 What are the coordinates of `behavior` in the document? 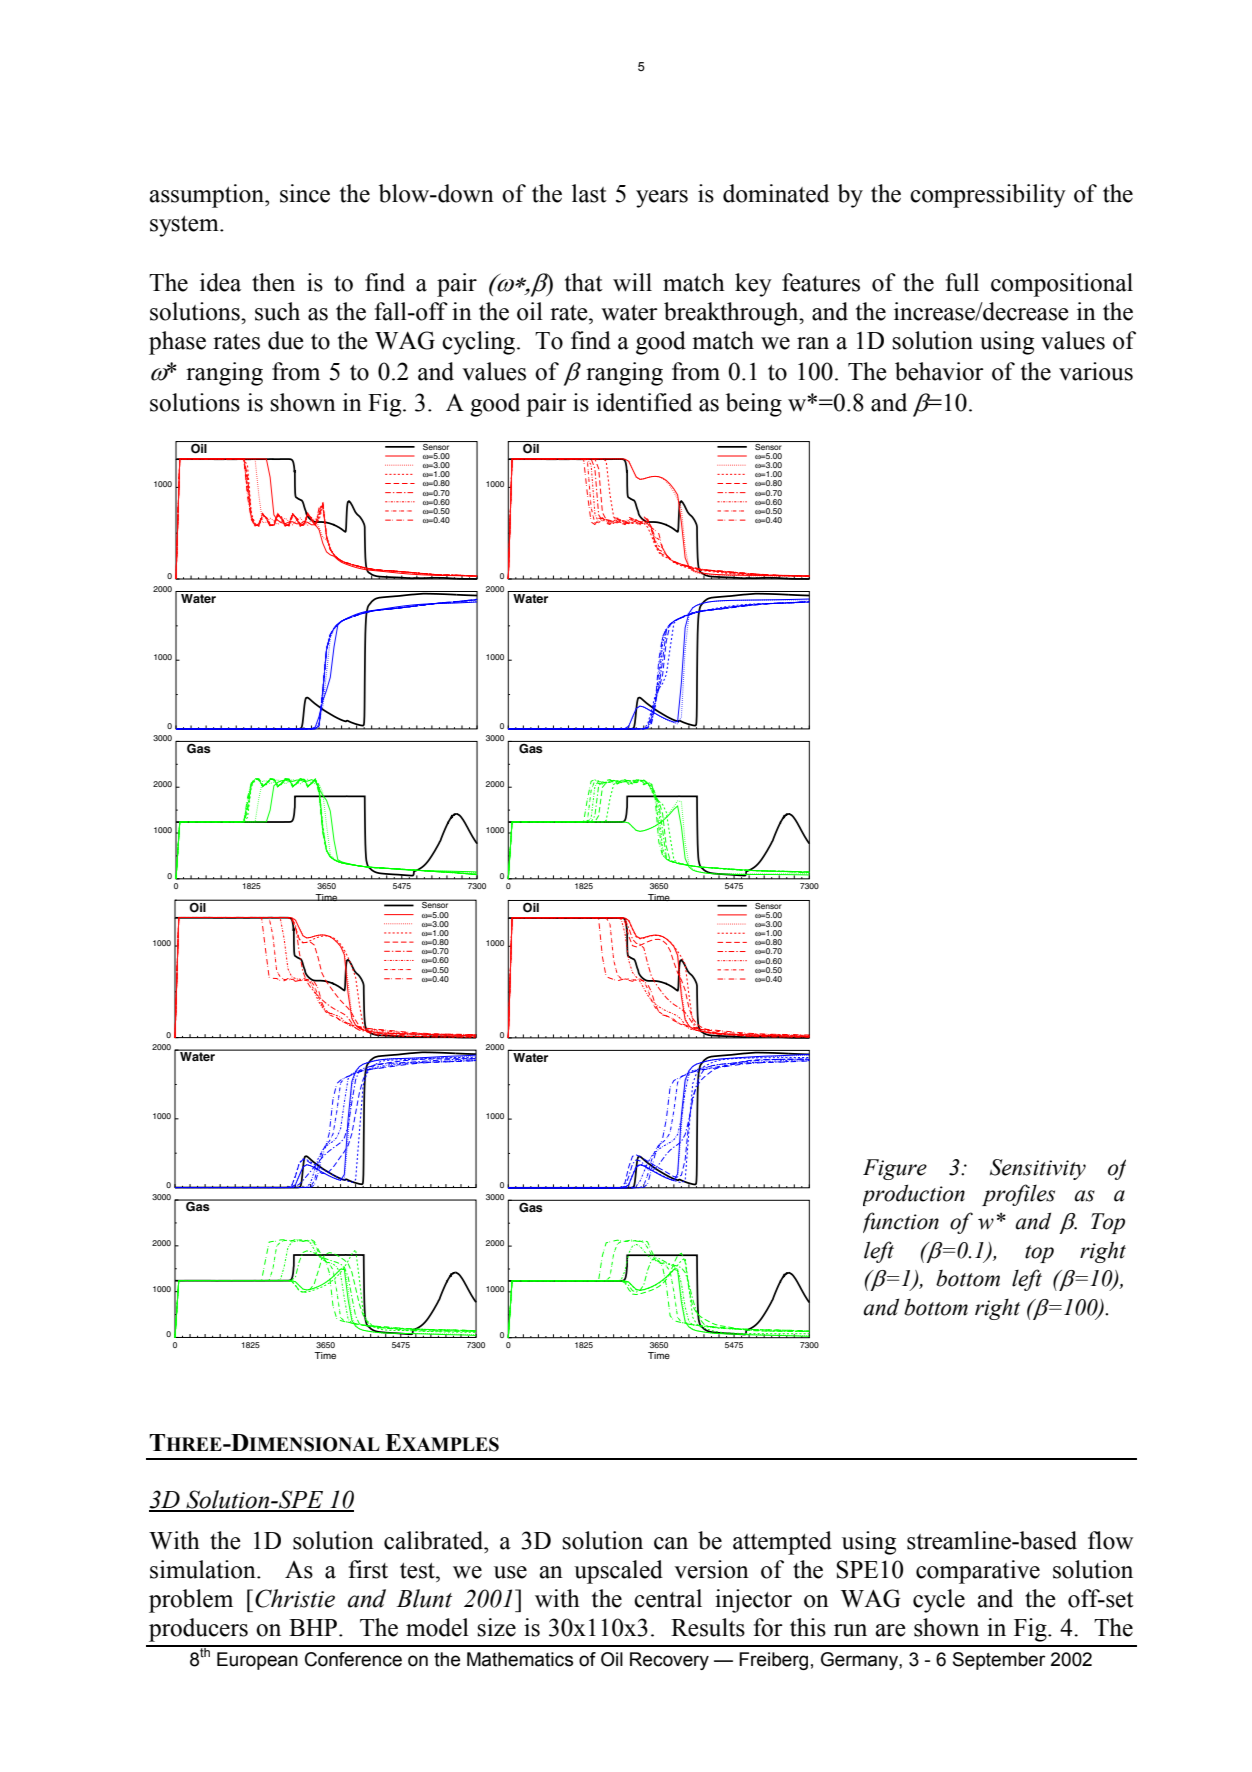 It's located at (939, 371).
